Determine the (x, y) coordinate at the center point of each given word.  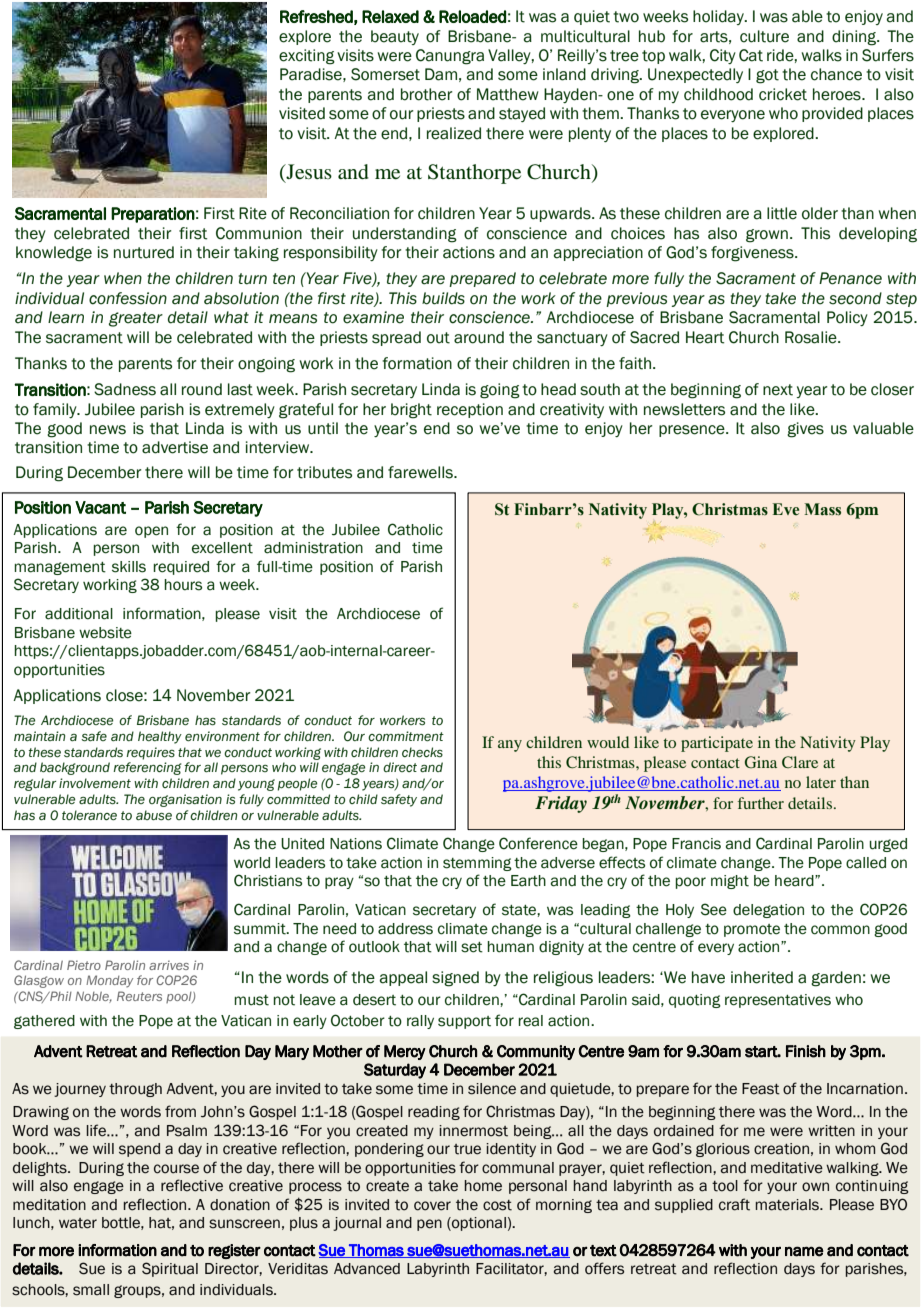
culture (764, 36)
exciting (307, 57)
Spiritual (170, 1269)
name (804, 1251)
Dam (441, 74)
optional (478, 1224)
